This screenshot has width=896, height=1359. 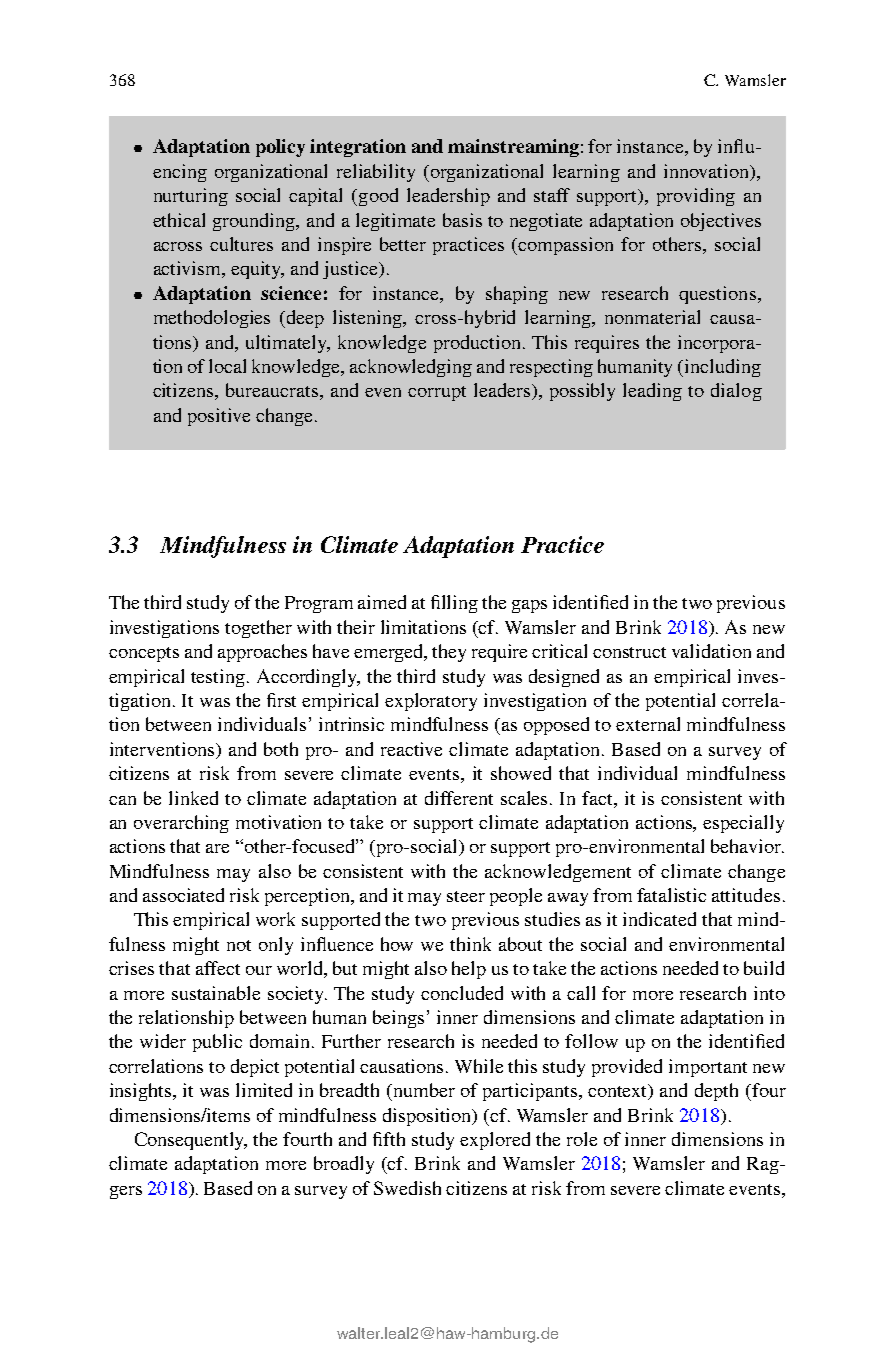 What do you see at coordinates (191, 1141) in the screenshot?
I see `Consequently` at bounding box center [191, 1141].
